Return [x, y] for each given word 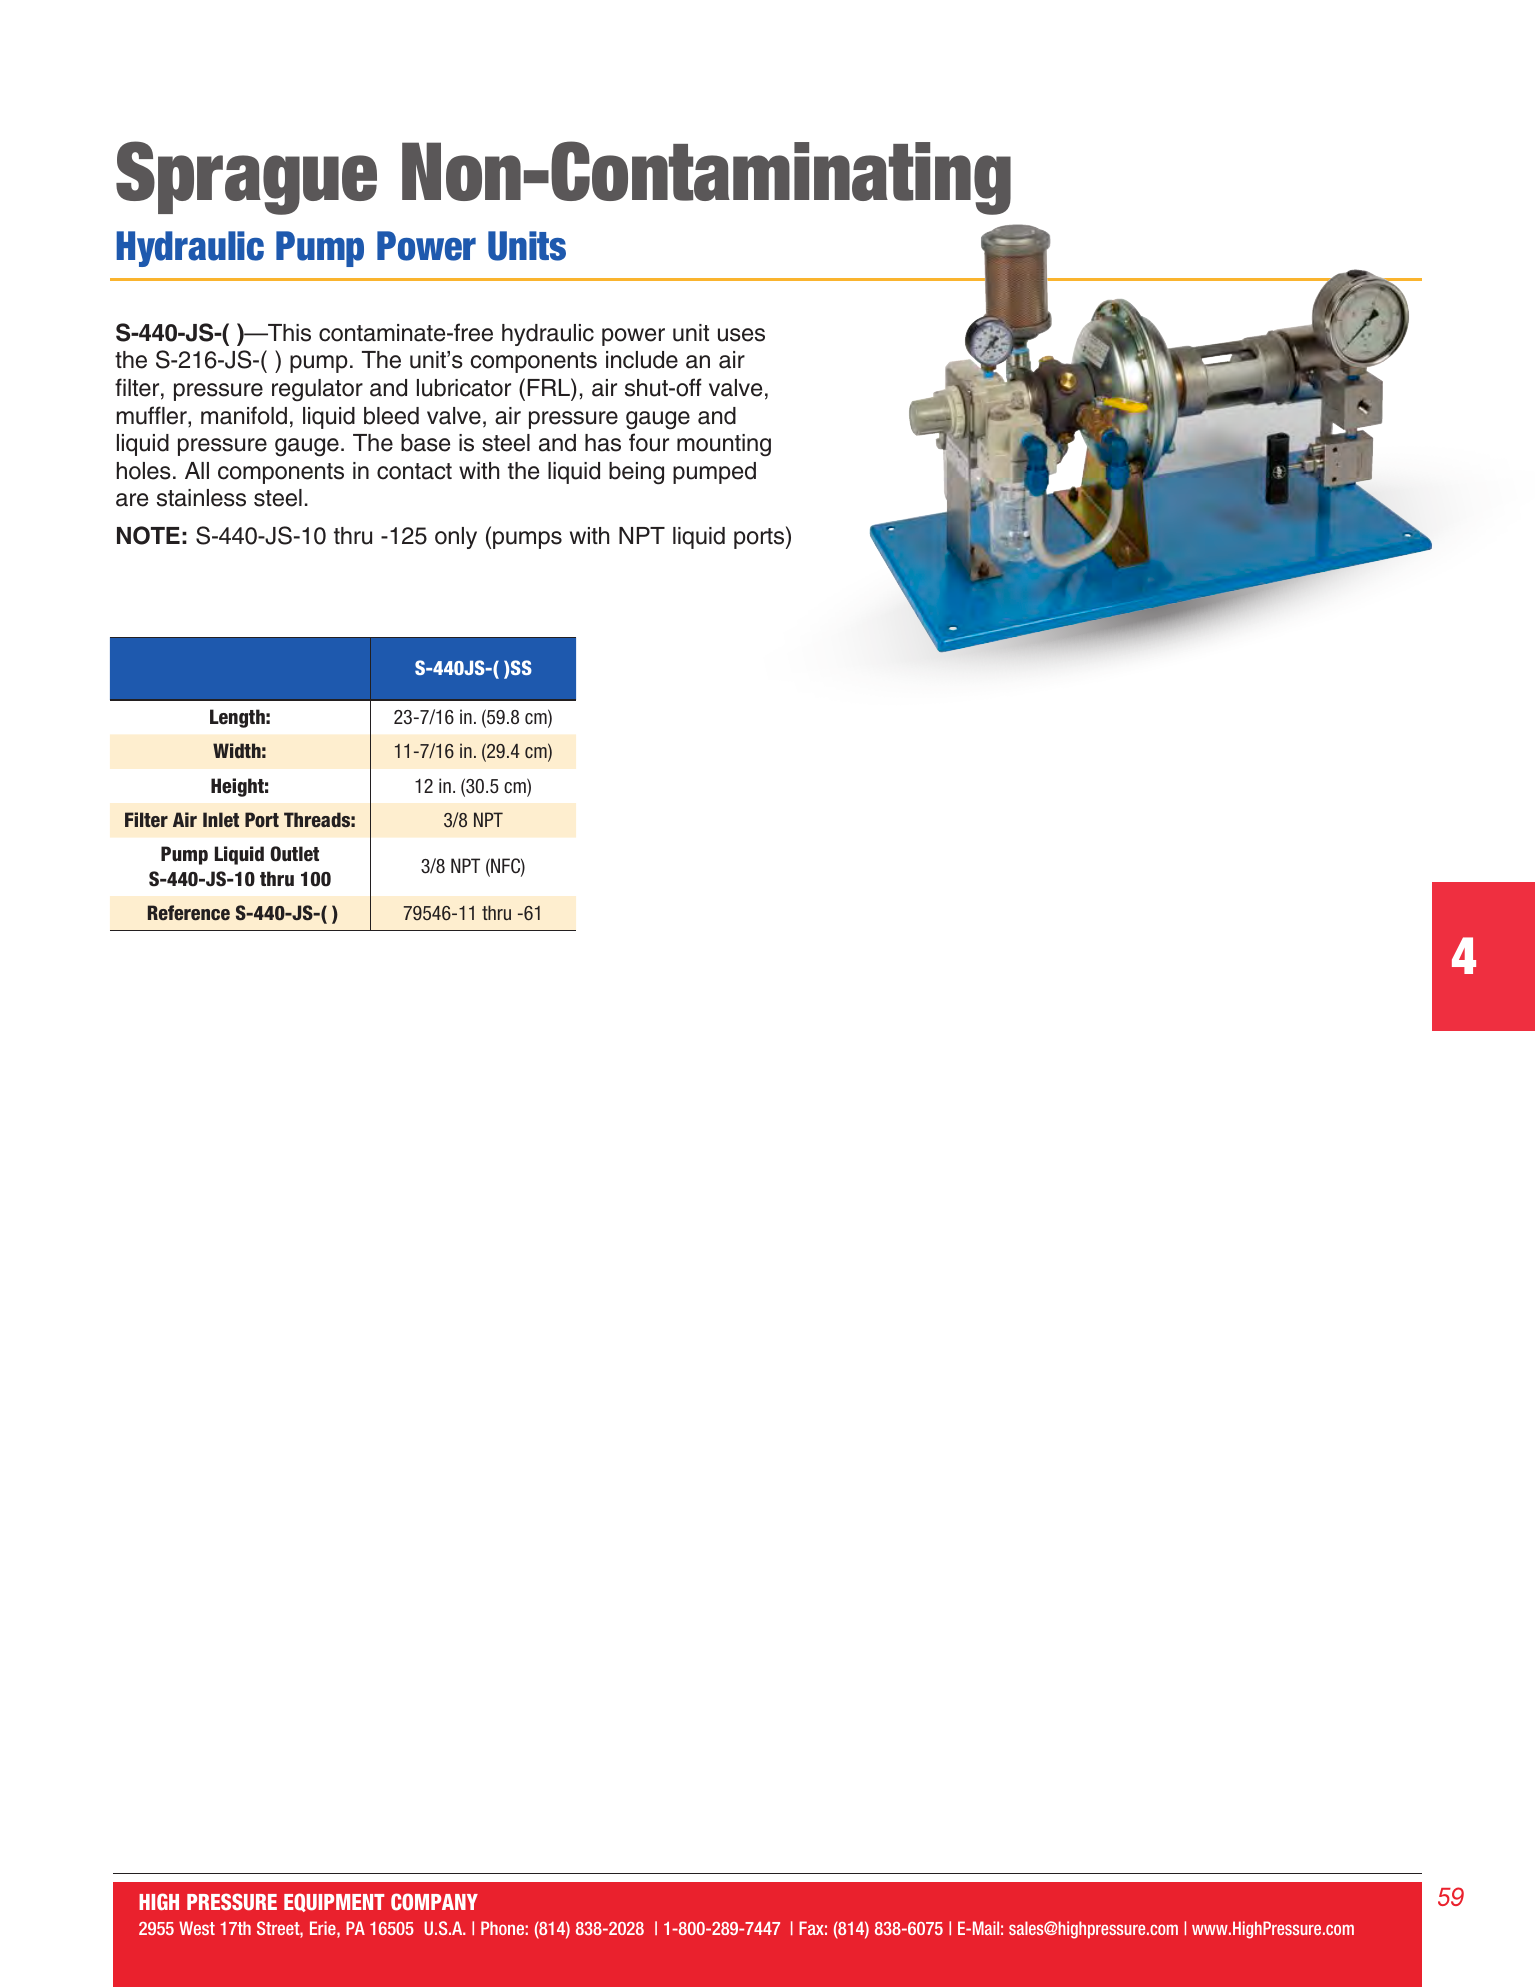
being [636, 473]
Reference [189, 913]
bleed [391, 416]
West [197, 1928]
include [642, 360]
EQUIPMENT [334, 1902]
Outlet [294, 854]
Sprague [246, 178]
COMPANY [434, 1901]
